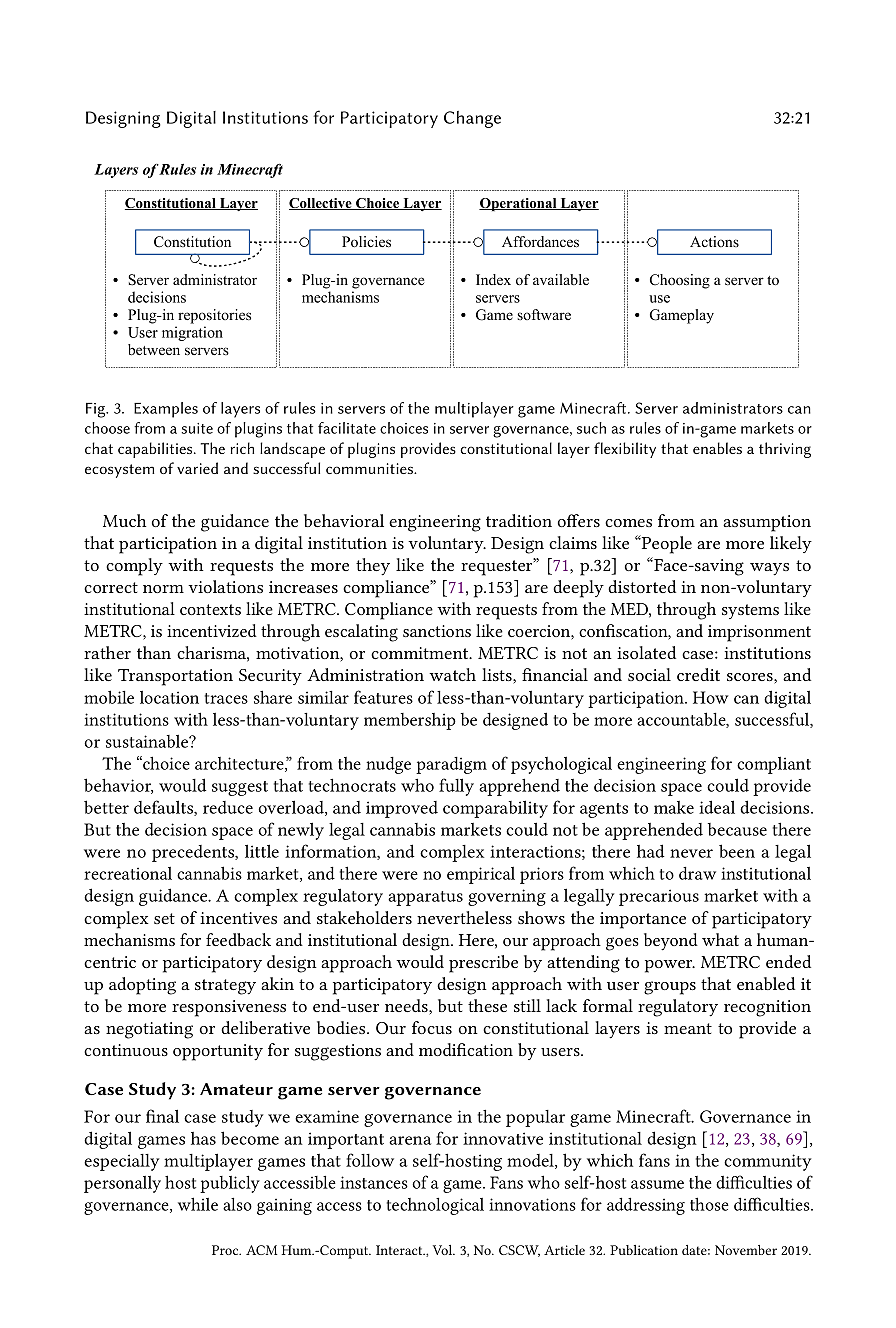 The height and width of the screenshot is (1328, 896). Describe the element at coordinates (321, 204) in the screenshot. I see `Collective` at that location.
